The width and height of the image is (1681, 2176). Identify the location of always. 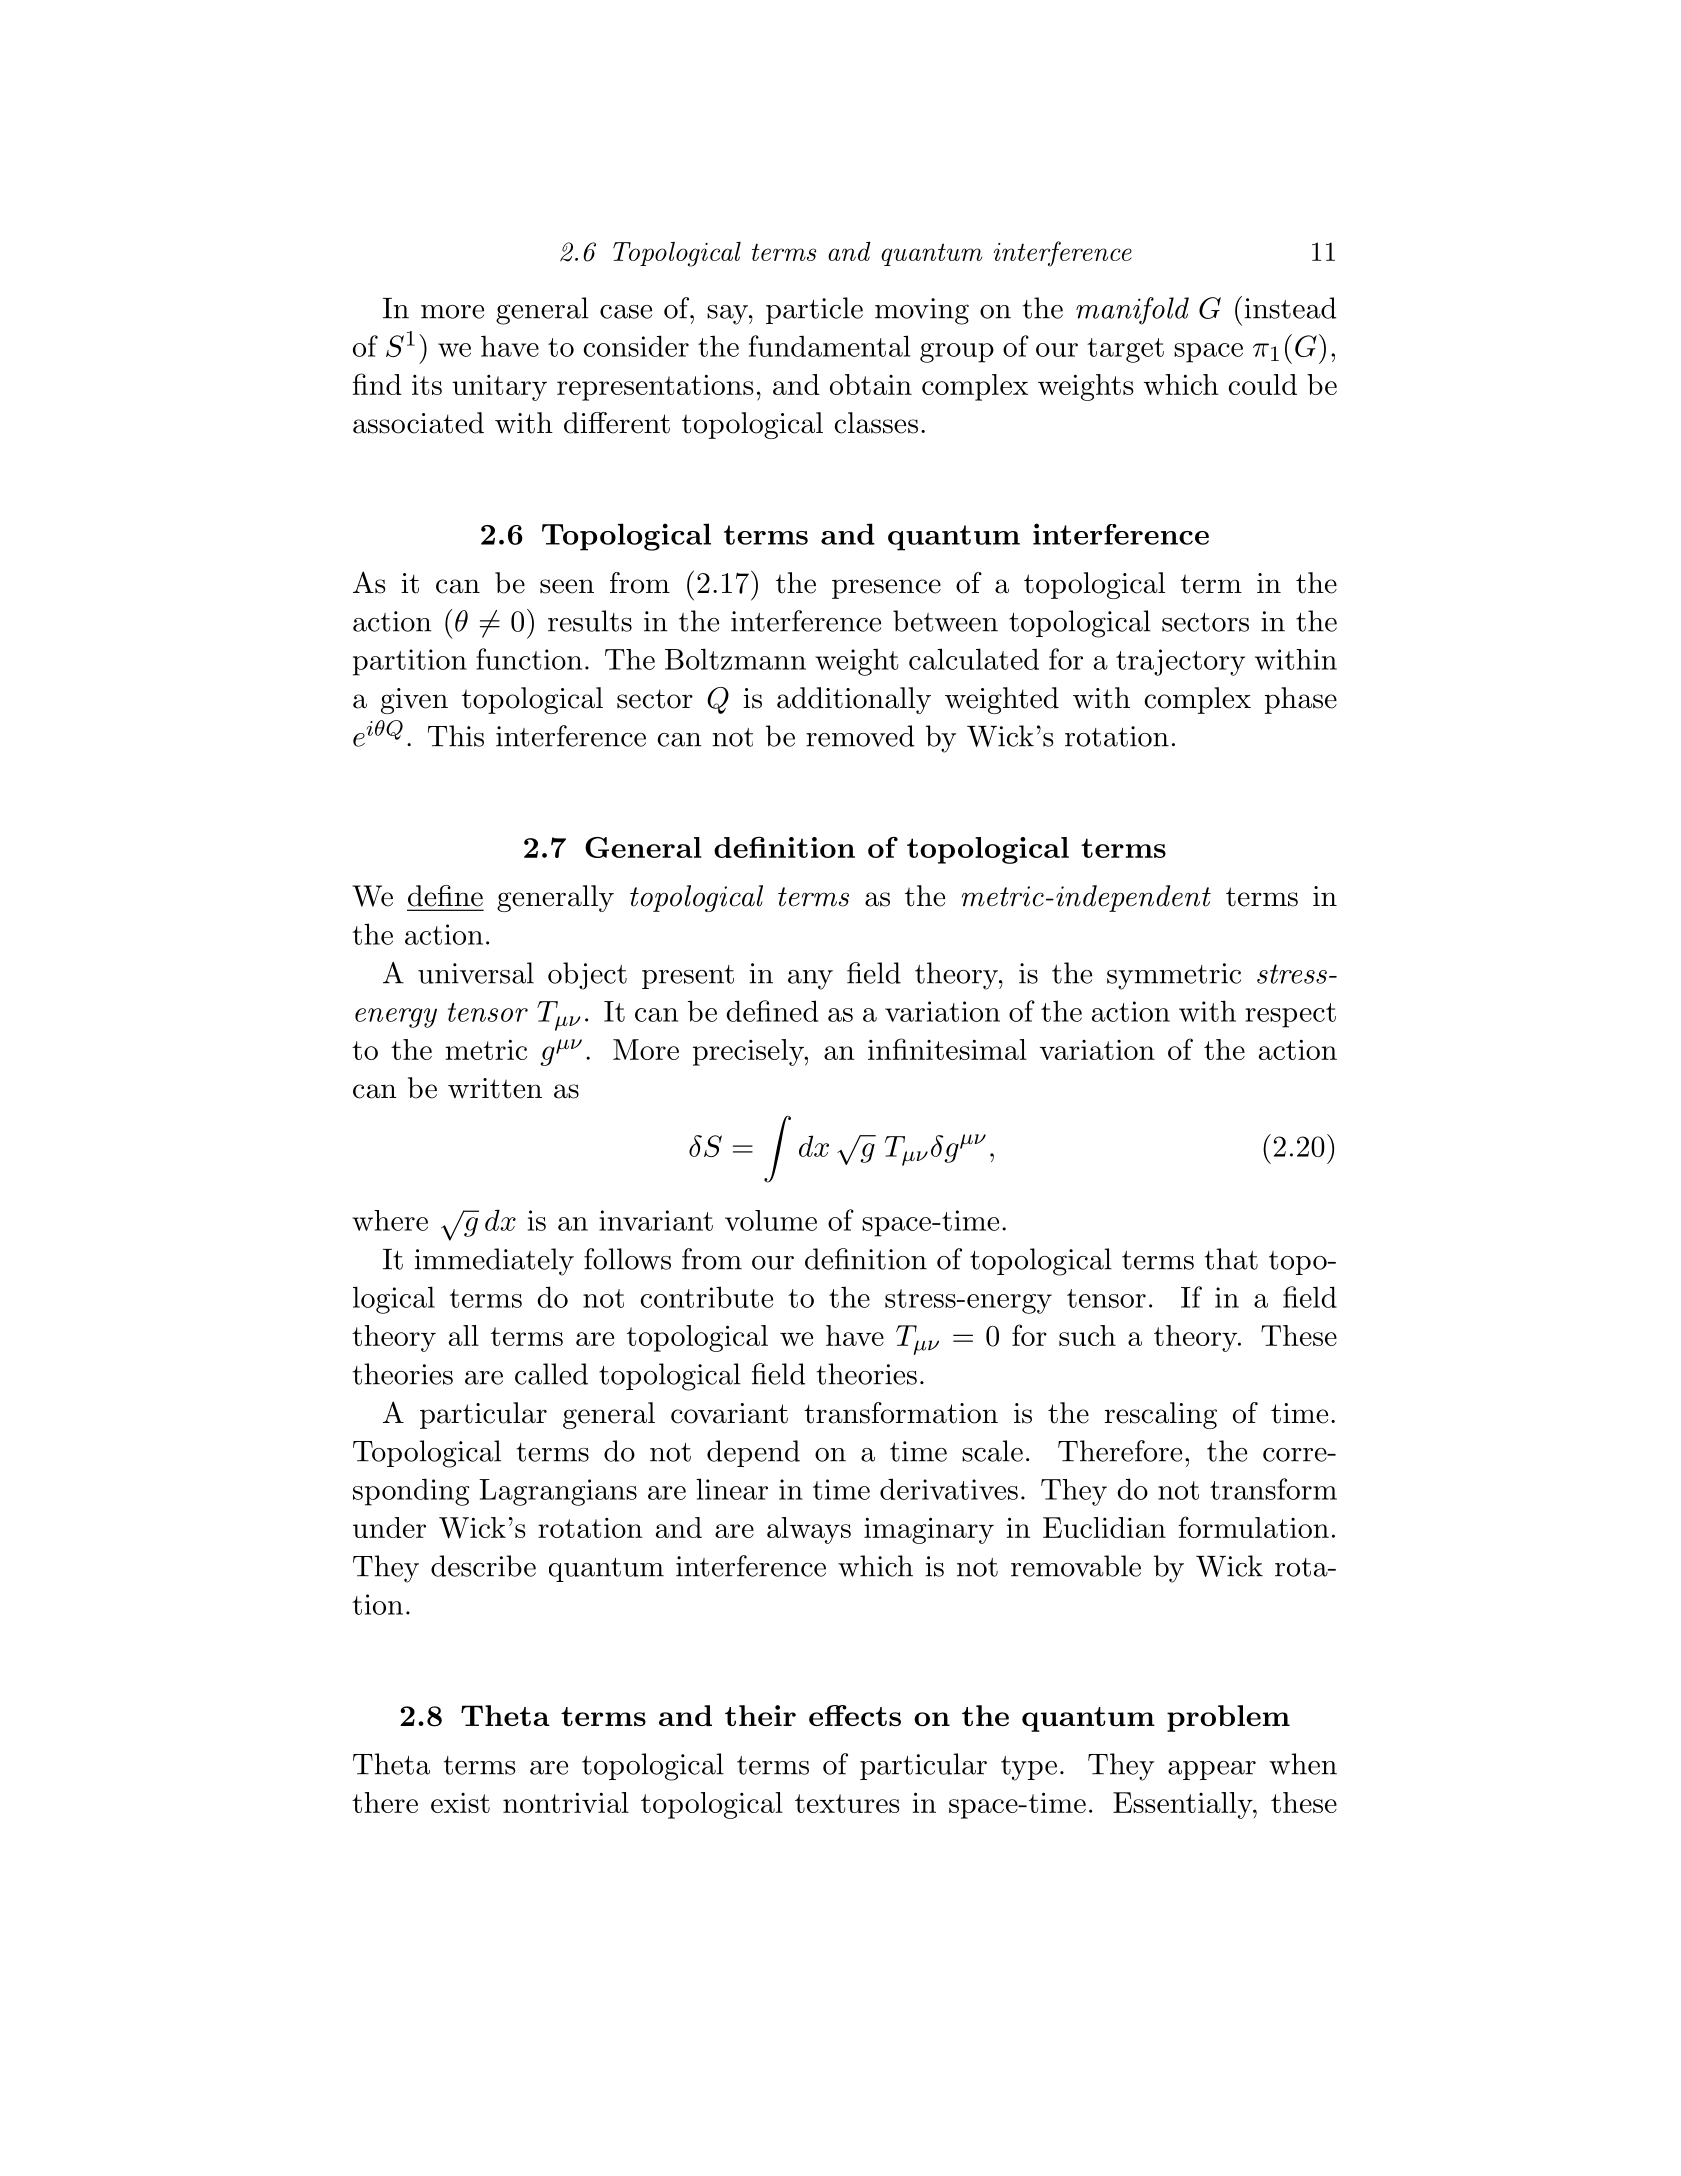
(809, 1530).
